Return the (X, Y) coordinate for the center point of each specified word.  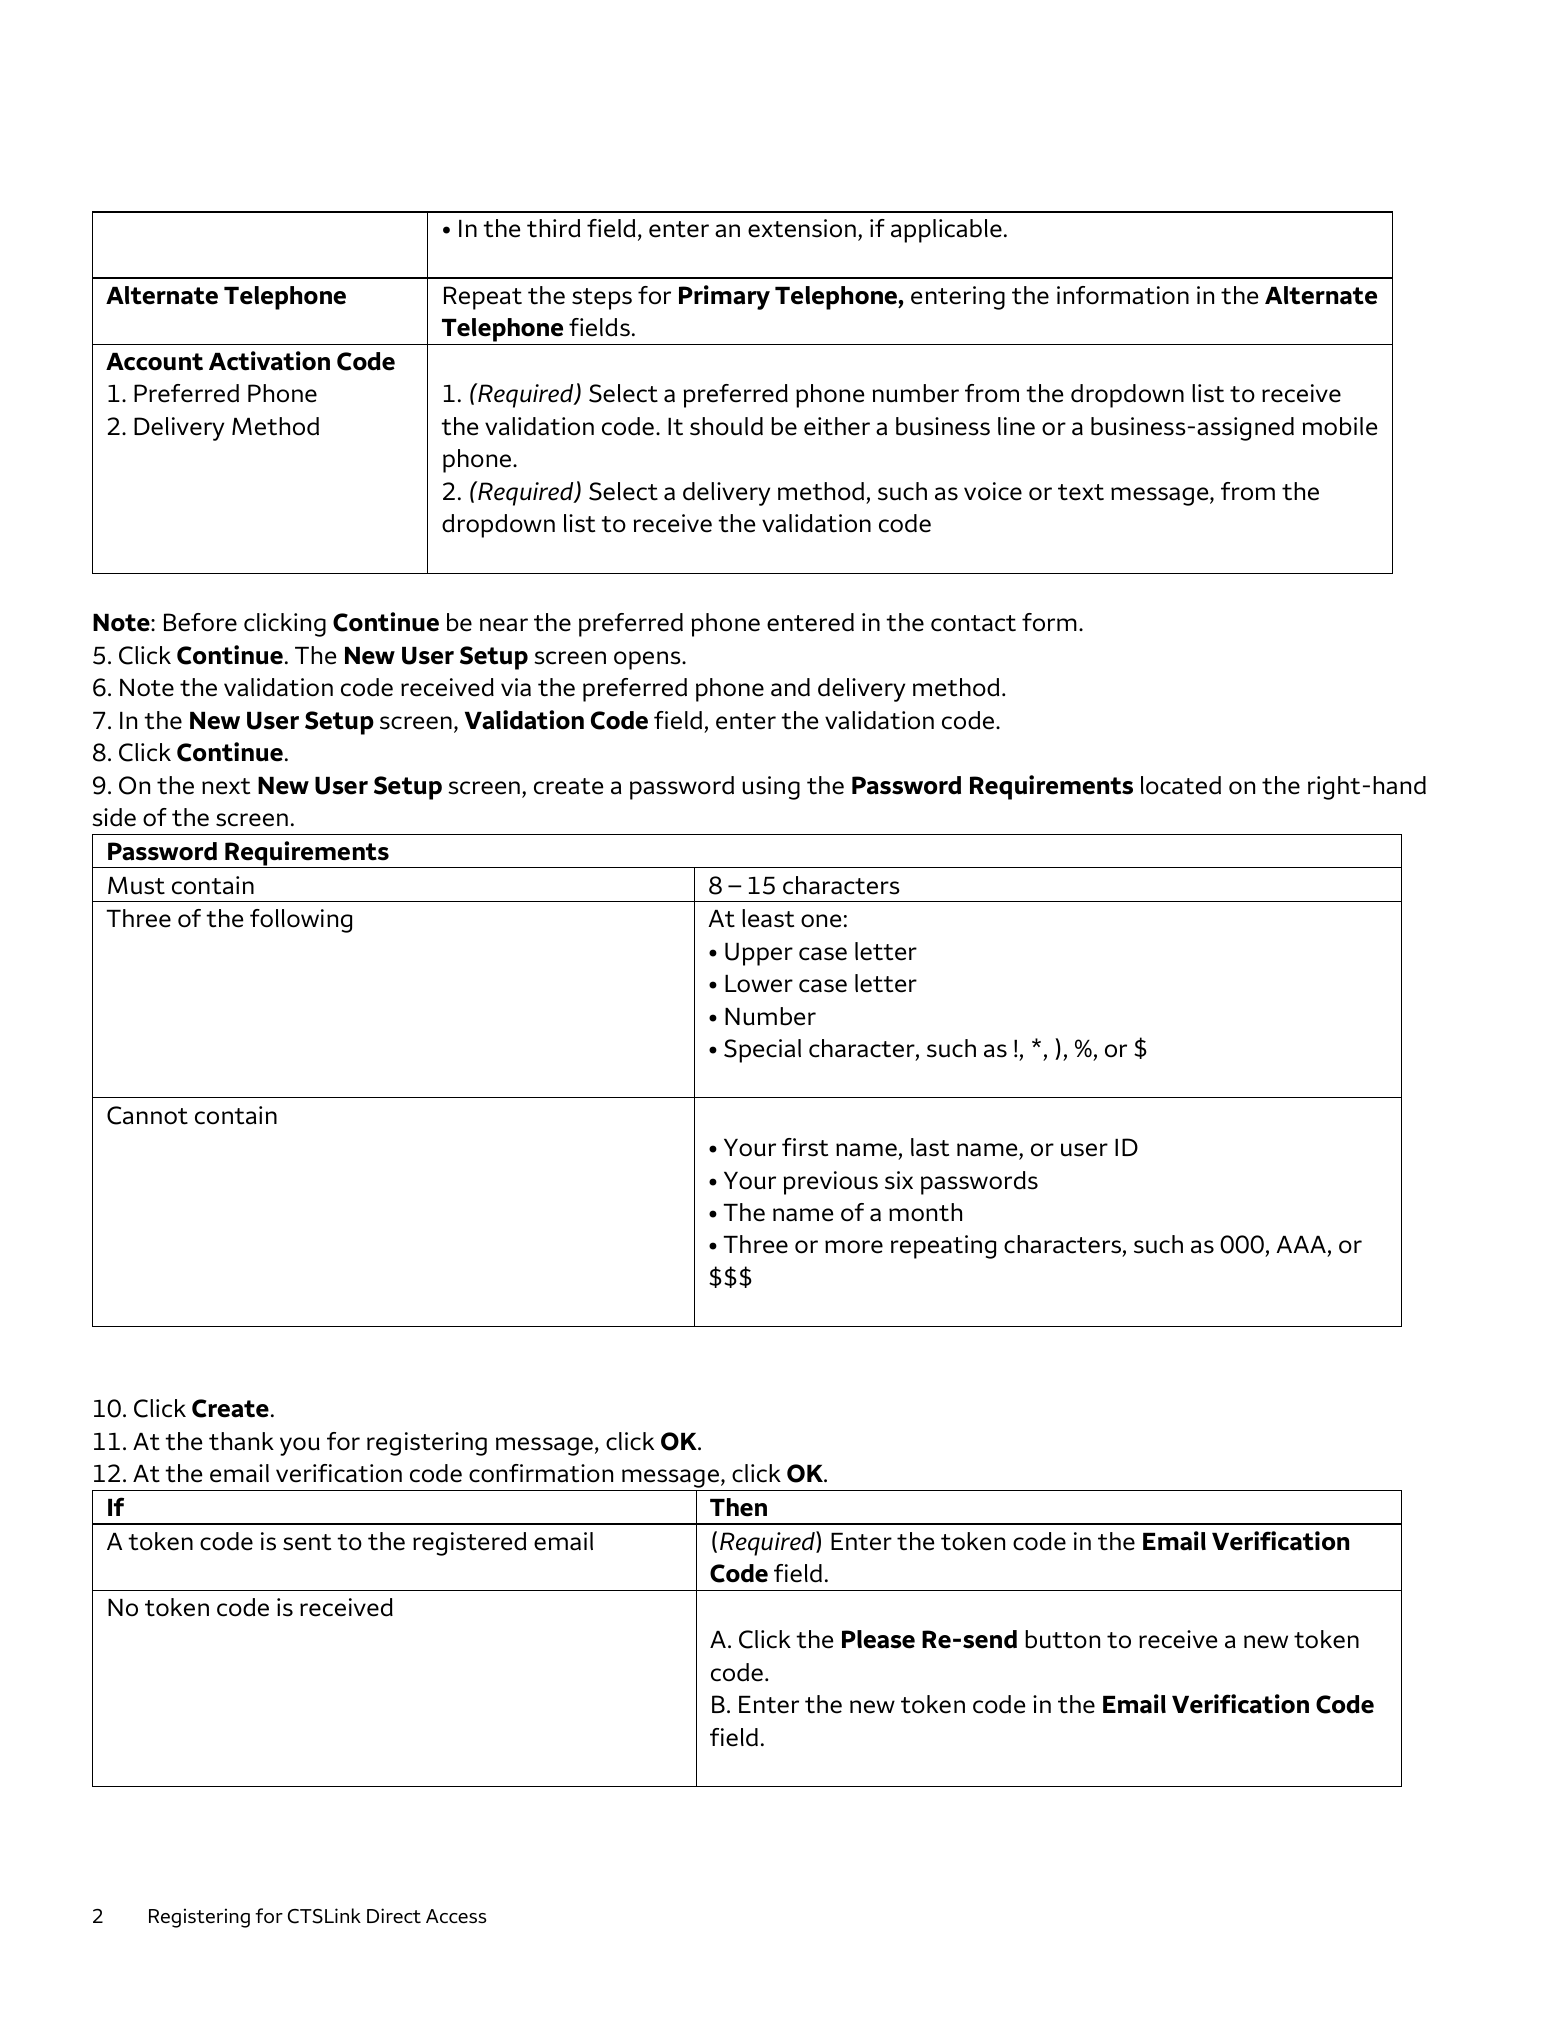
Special (762, 1051)
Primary (724, 297)
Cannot (147, 1115)
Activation (269, 361)
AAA (1301, 1244)
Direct (394, 1915)
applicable (946, 231)
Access (456, 1916)
